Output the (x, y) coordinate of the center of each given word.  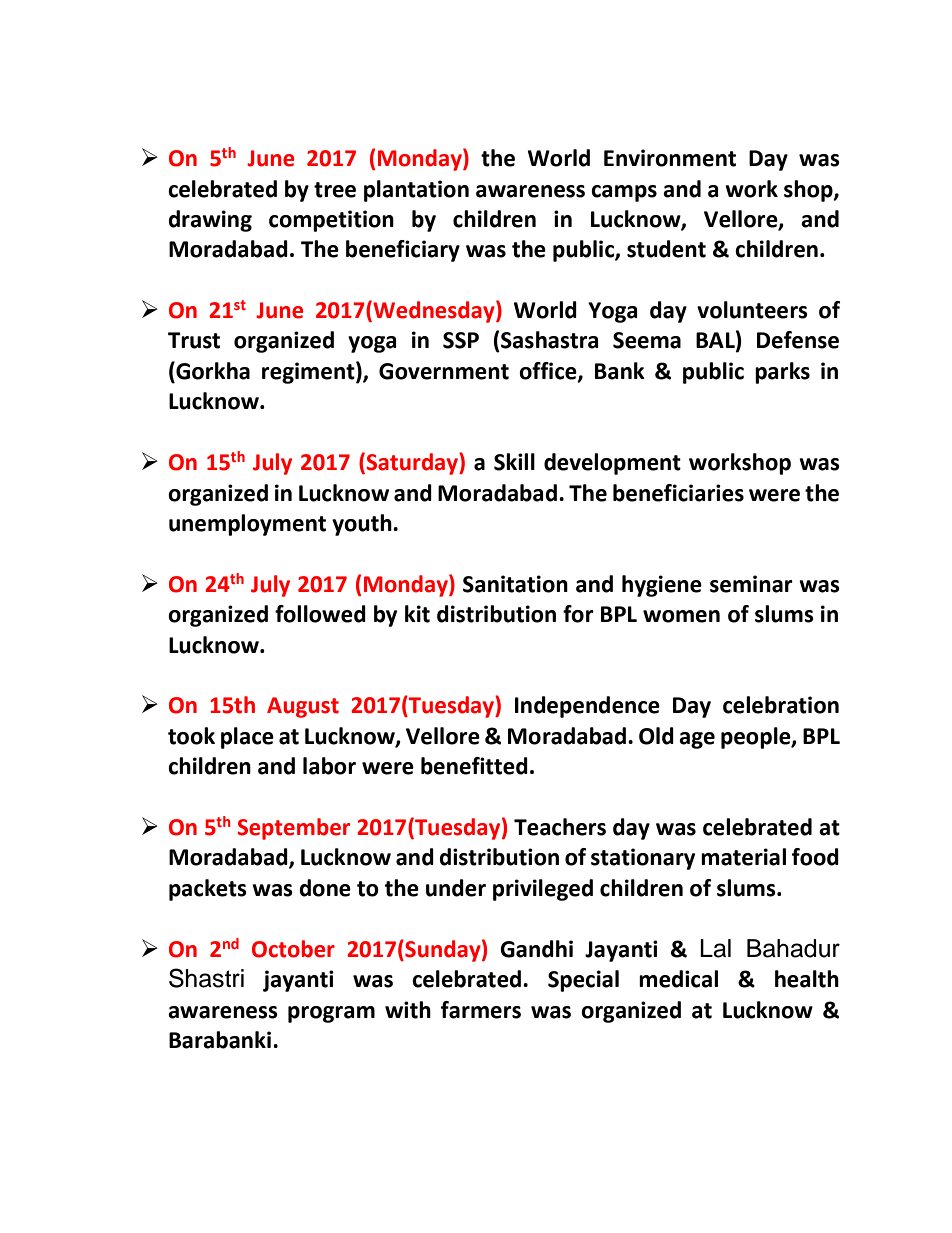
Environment (670, 158)
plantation (416, 191)
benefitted (474, 766)
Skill (514, 462)
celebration (781, 705)
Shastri (206, 978)
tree (335, 190)
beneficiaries (678, 493)
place (247, 738)
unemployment (247, 525)
